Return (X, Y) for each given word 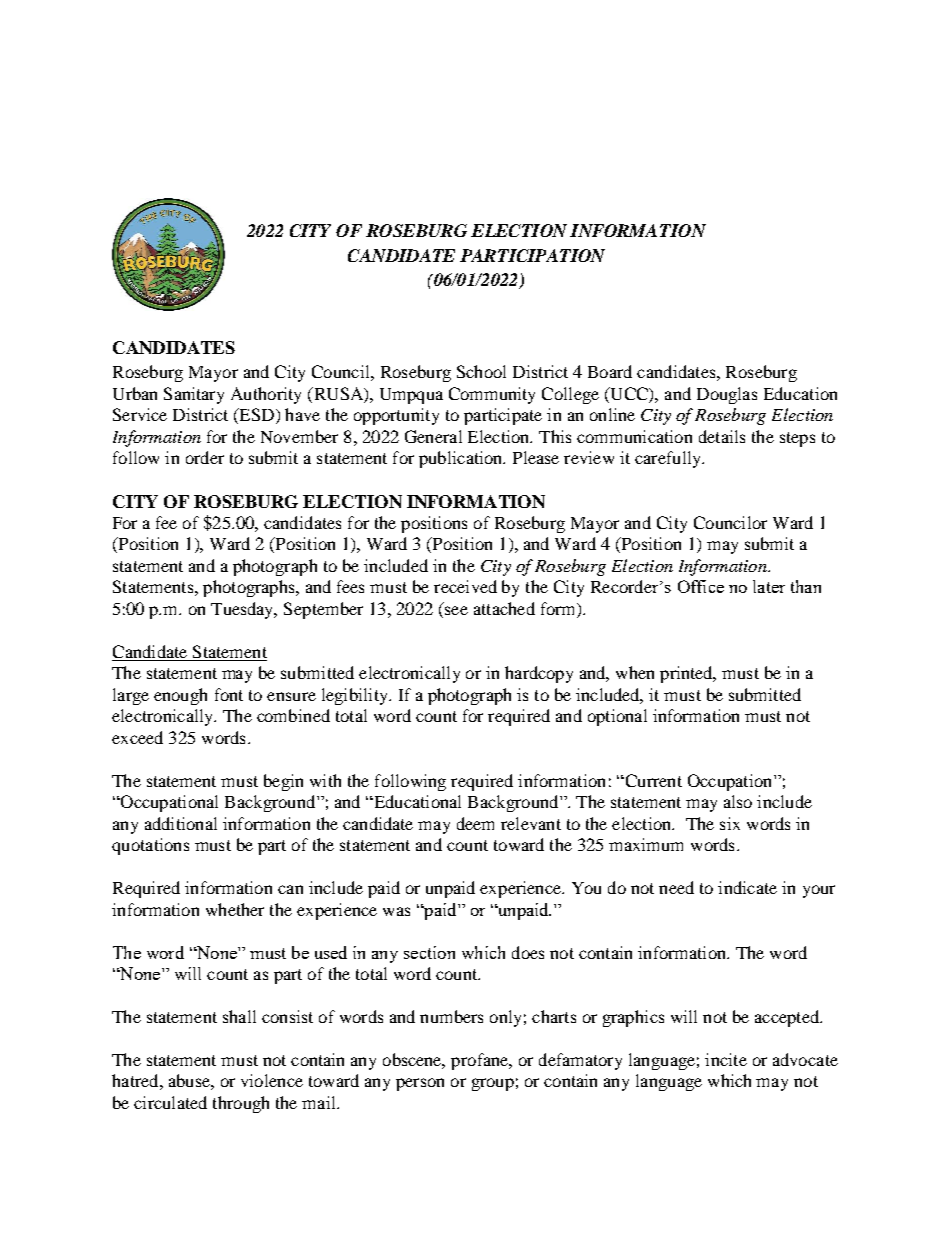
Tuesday (243, 610)
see (456, 610)
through (241, 1104)
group (493, 1084)
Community (492, 395)
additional (181, 823)
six (730, 823)
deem (475, 823)
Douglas (727, 395)
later (769, 586)
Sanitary (194, 395)
